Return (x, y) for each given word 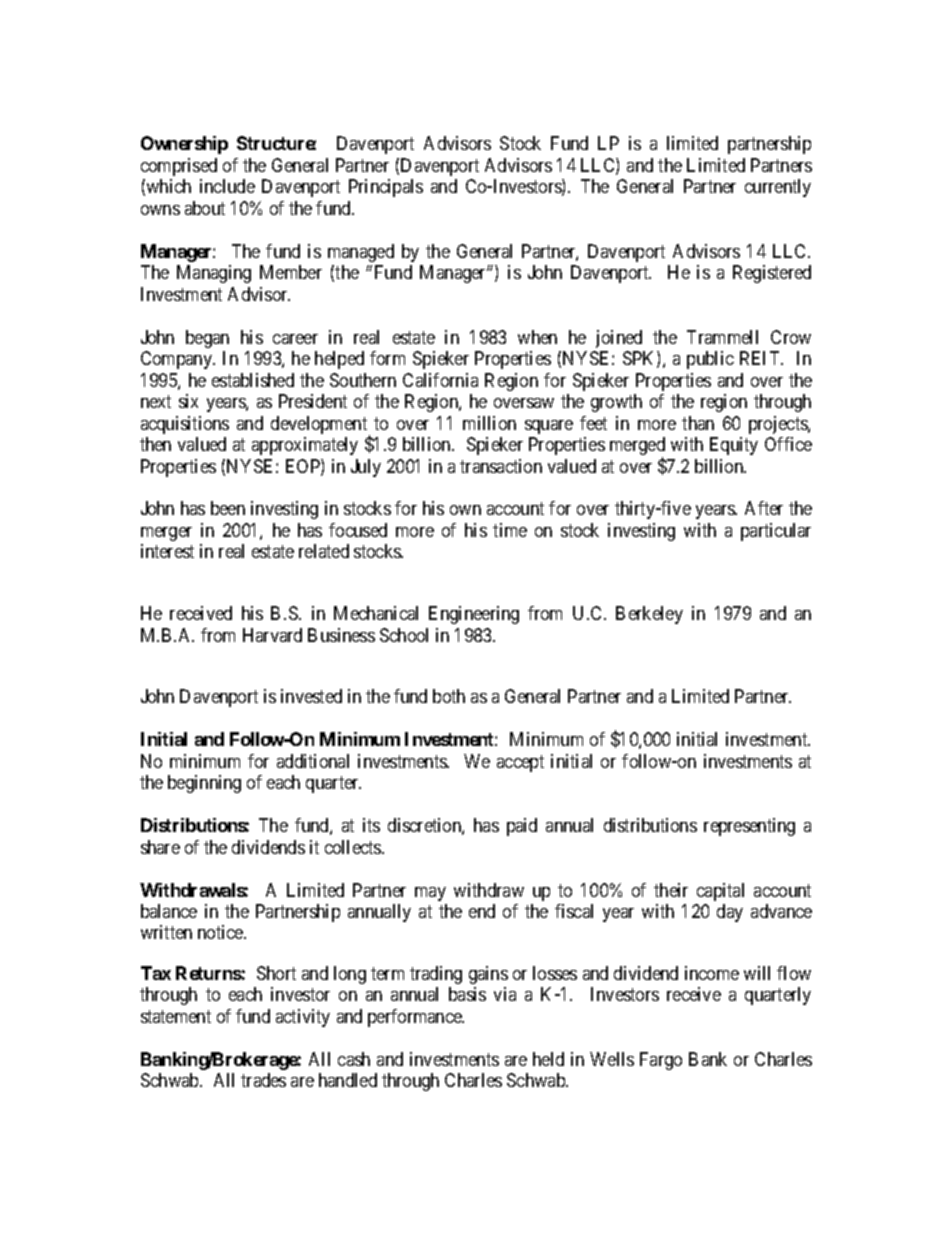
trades (263, 1080)
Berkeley (649, 615)
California (440, 380)
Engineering (474, 615)
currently (778, 188)
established (253, 380)
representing (749, 827)
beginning (204, 784)
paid (522, 827)
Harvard (272, 635)
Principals (386, 188)
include (227, 186)
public (710, 360)
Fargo (661, 1061)
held (548, 1059)
